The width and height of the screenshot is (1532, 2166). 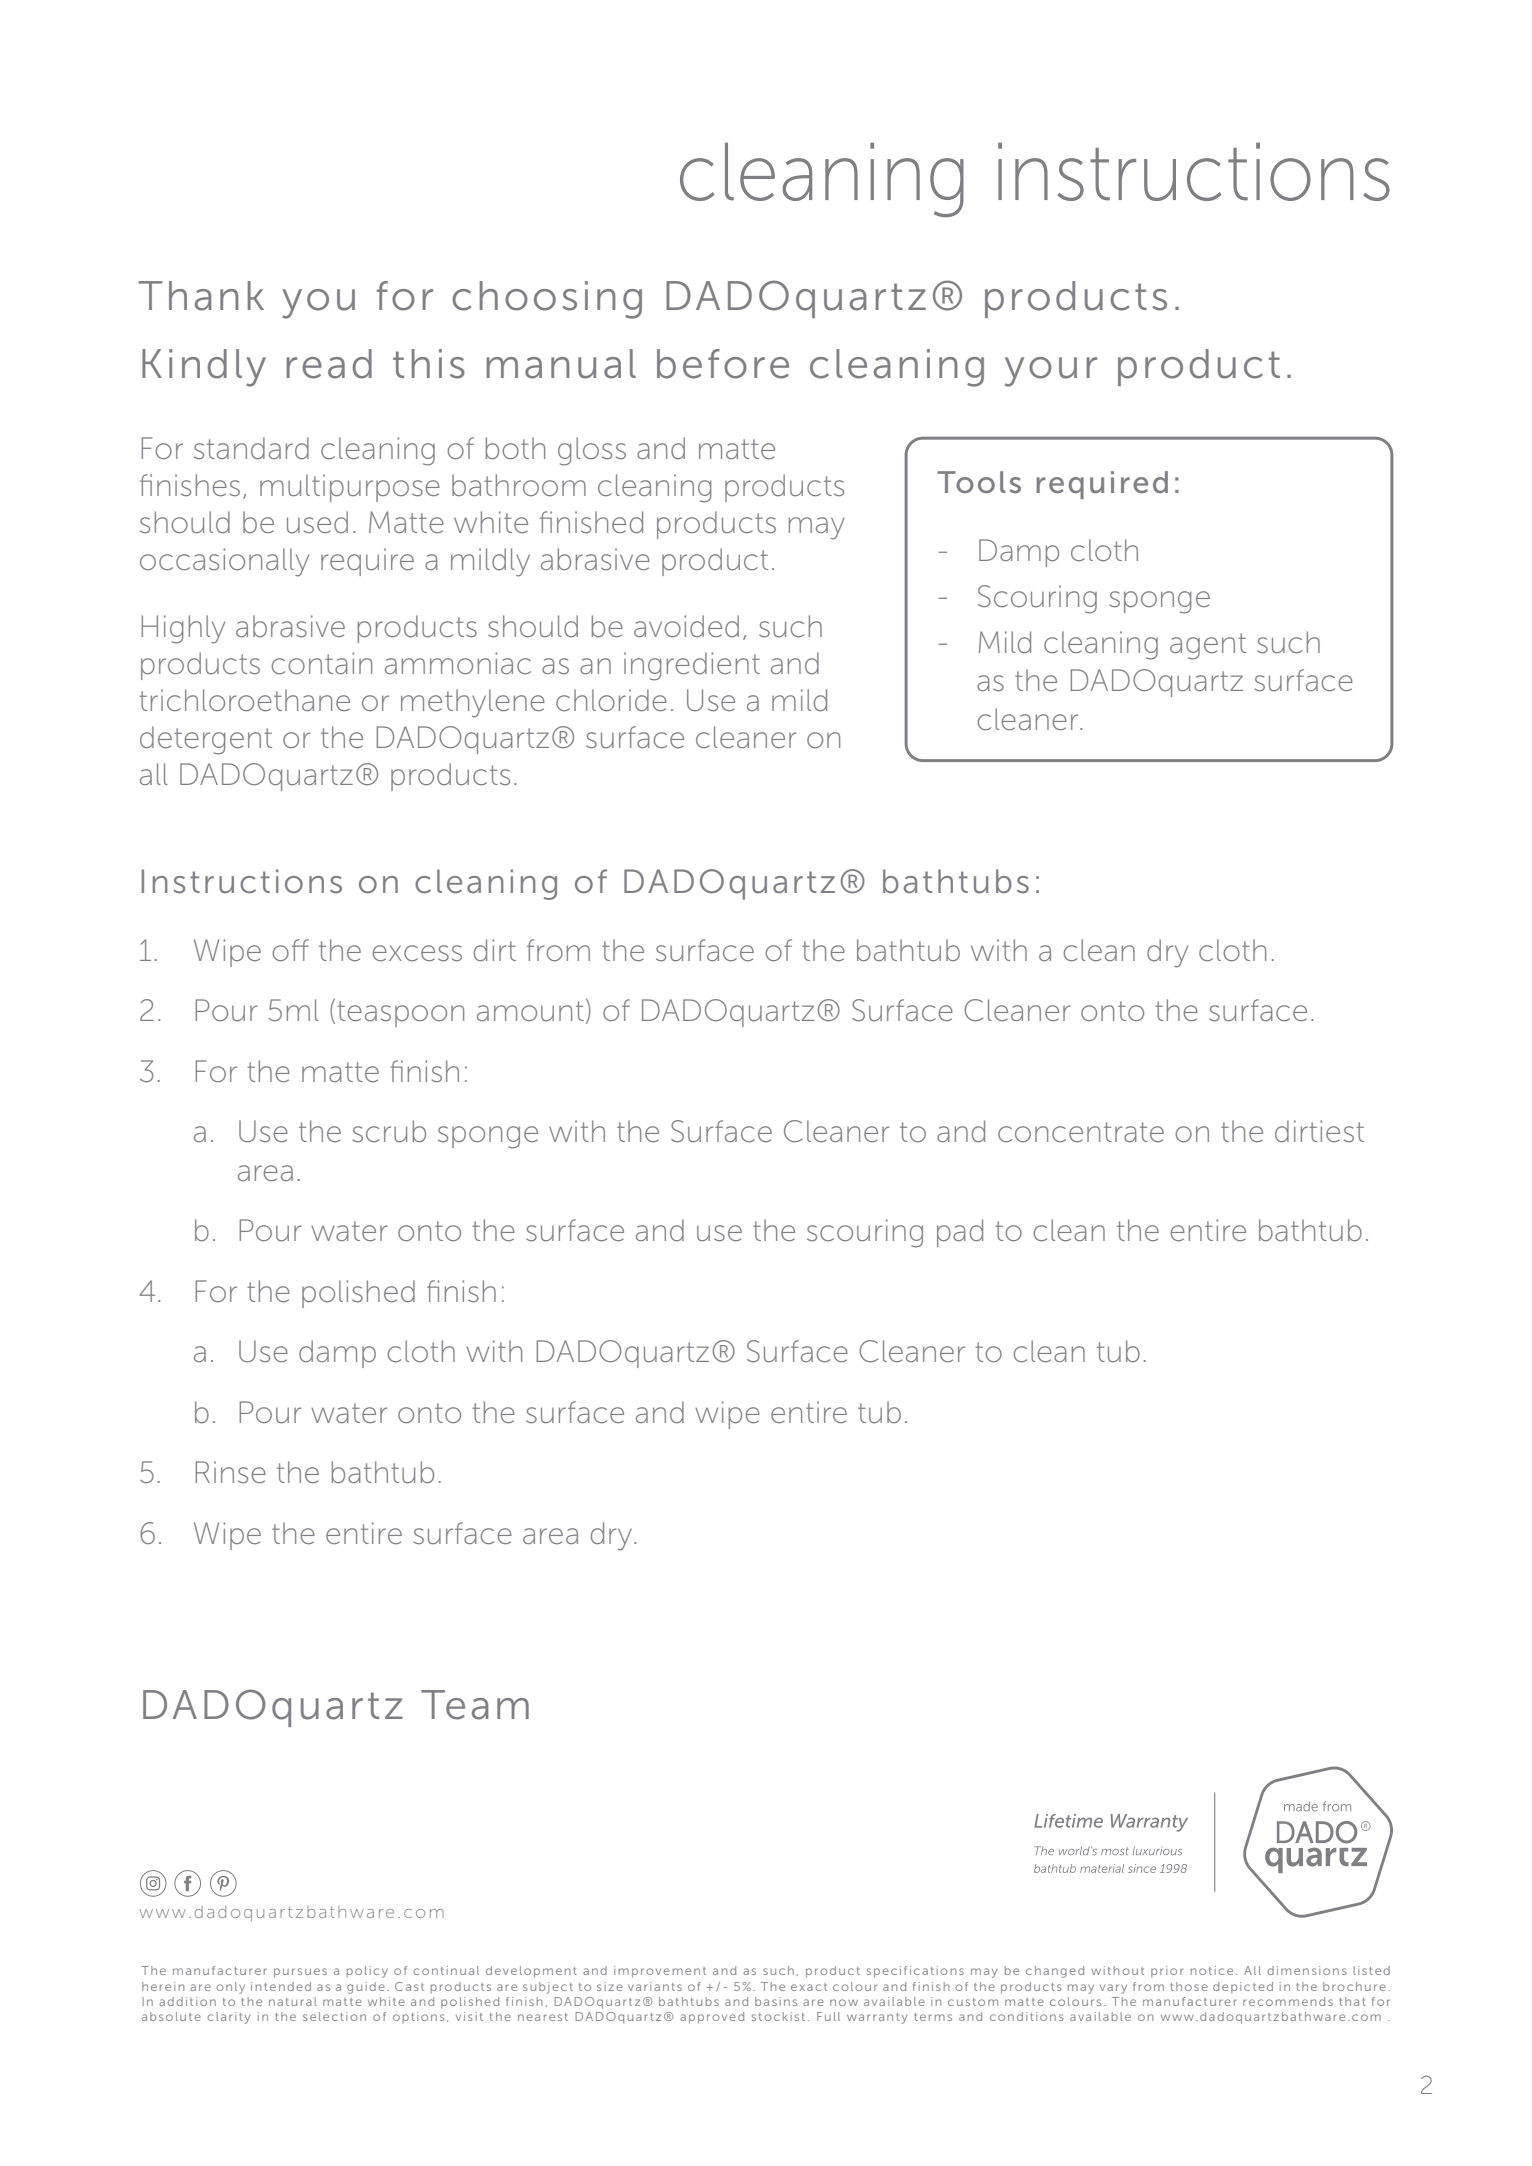 I want to click on before, so click(x=723, y=364).
